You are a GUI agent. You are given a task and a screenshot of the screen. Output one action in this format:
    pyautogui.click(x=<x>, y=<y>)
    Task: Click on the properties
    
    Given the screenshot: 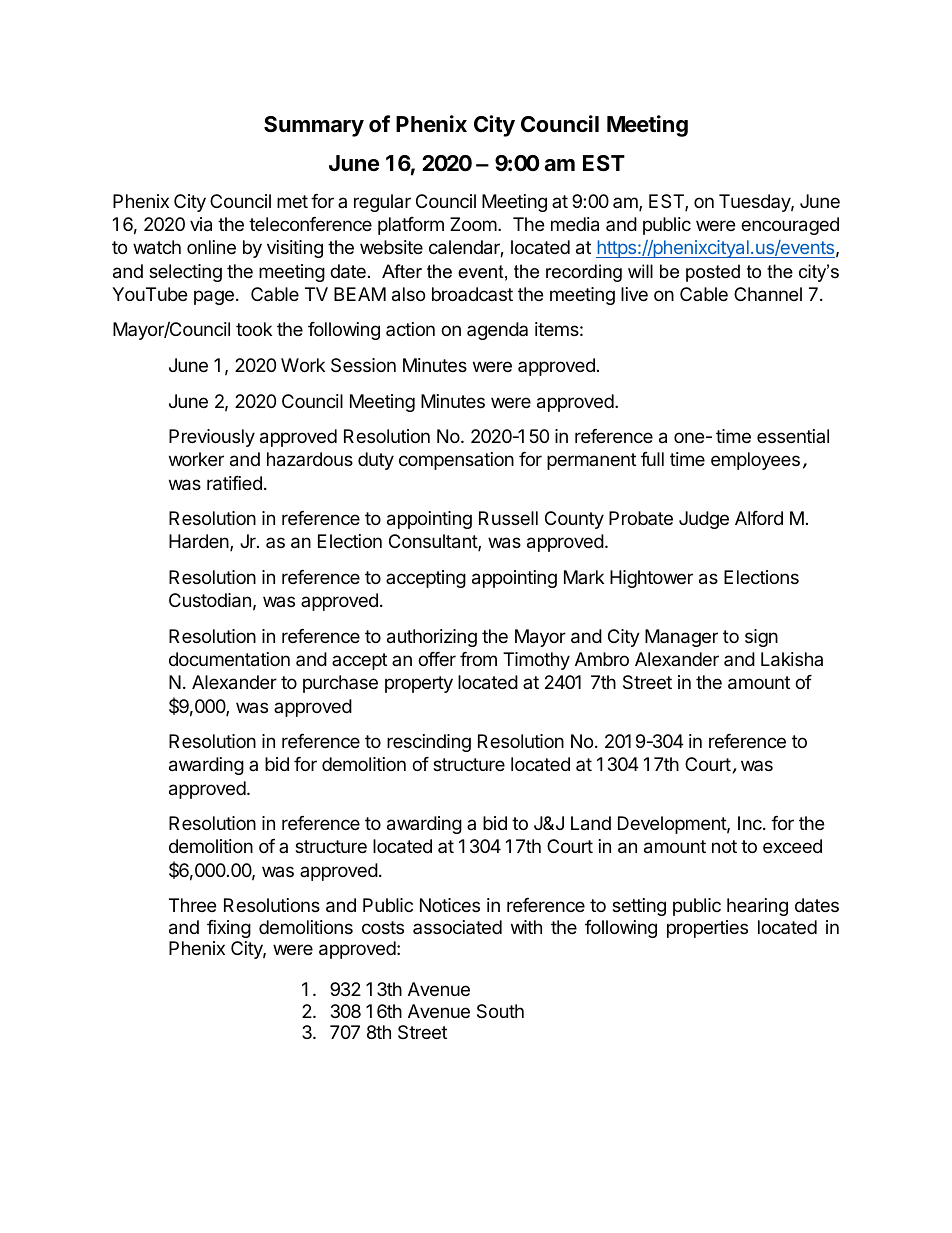 What is the action you would take?
    pyautogui.click(x=707, y=929)
